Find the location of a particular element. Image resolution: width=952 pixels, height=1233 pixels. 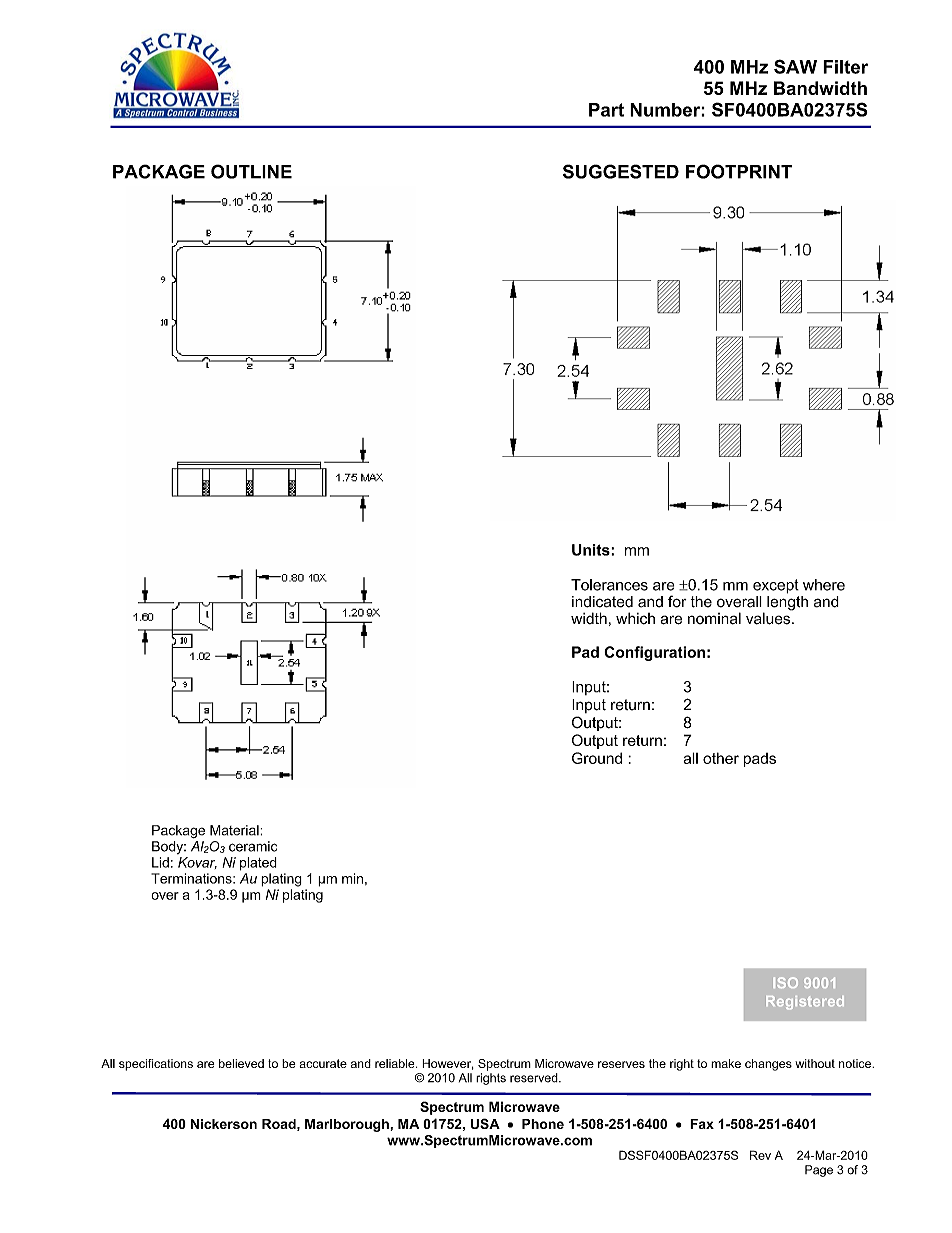

OUTLINE is located at coordinates (251, 171).
